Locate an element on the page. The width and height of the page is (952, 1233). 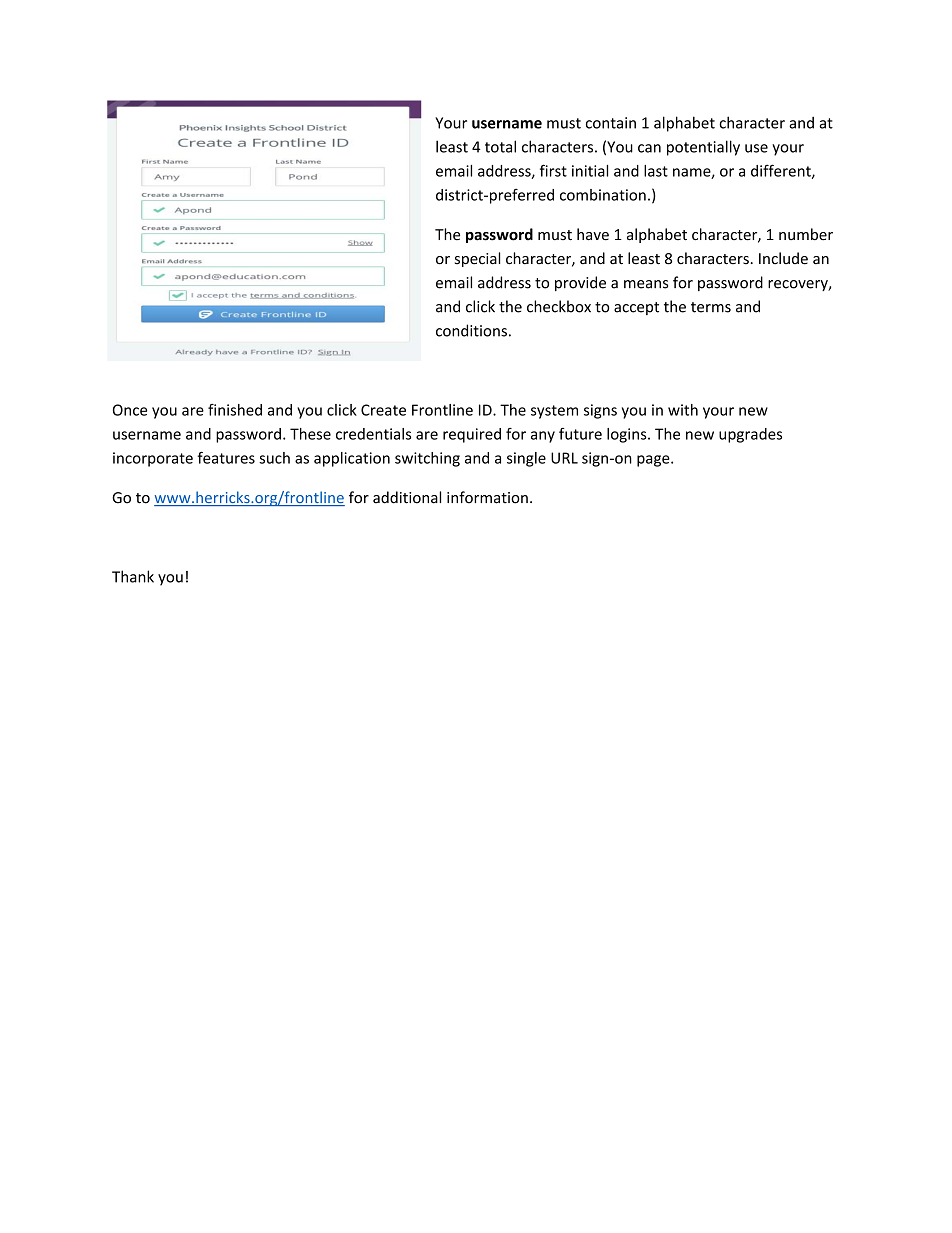
information is located at coordinates (487, 497).
